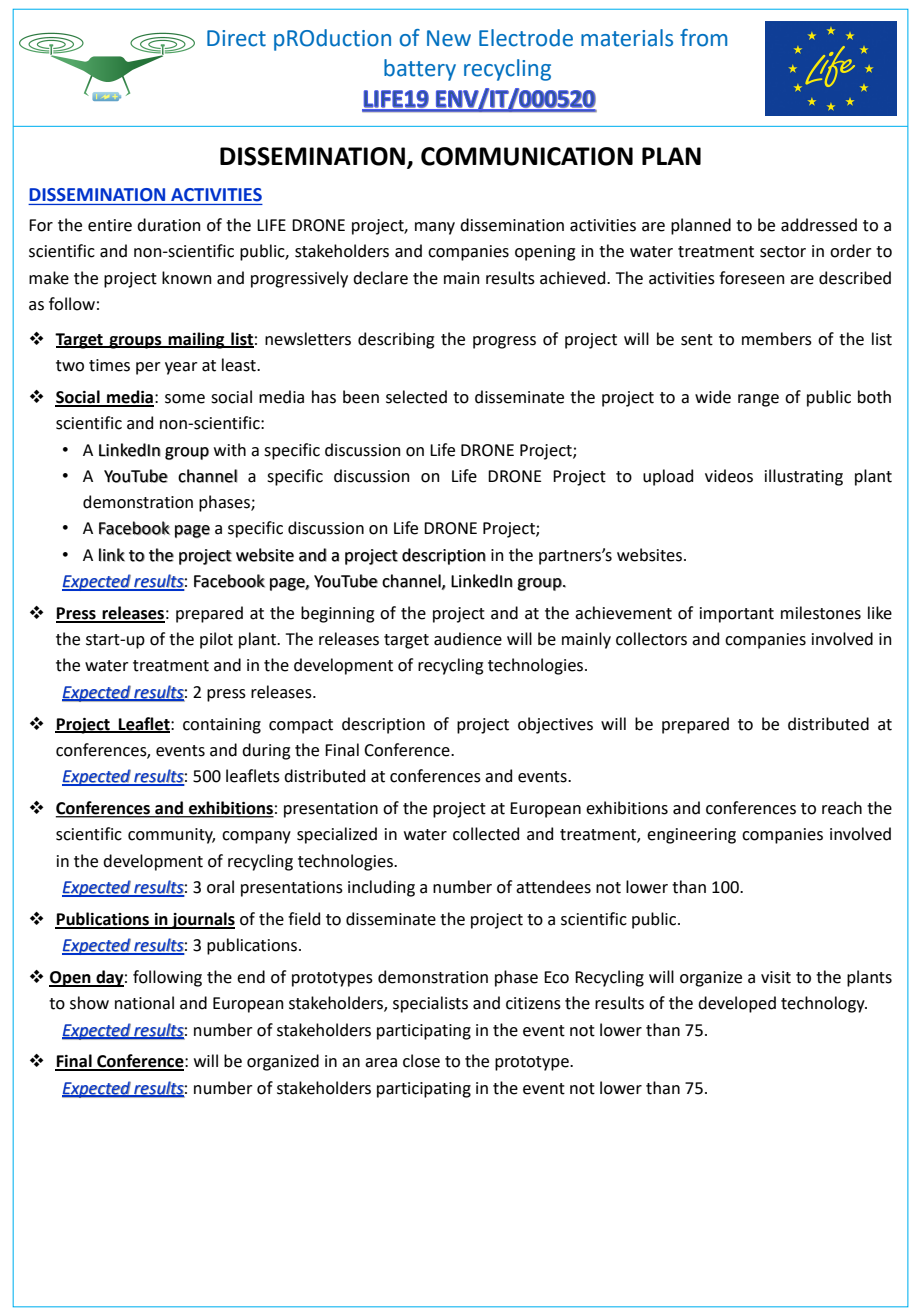 This page has width=921, height=1316. I want to click on battery, so click(420, 70).
